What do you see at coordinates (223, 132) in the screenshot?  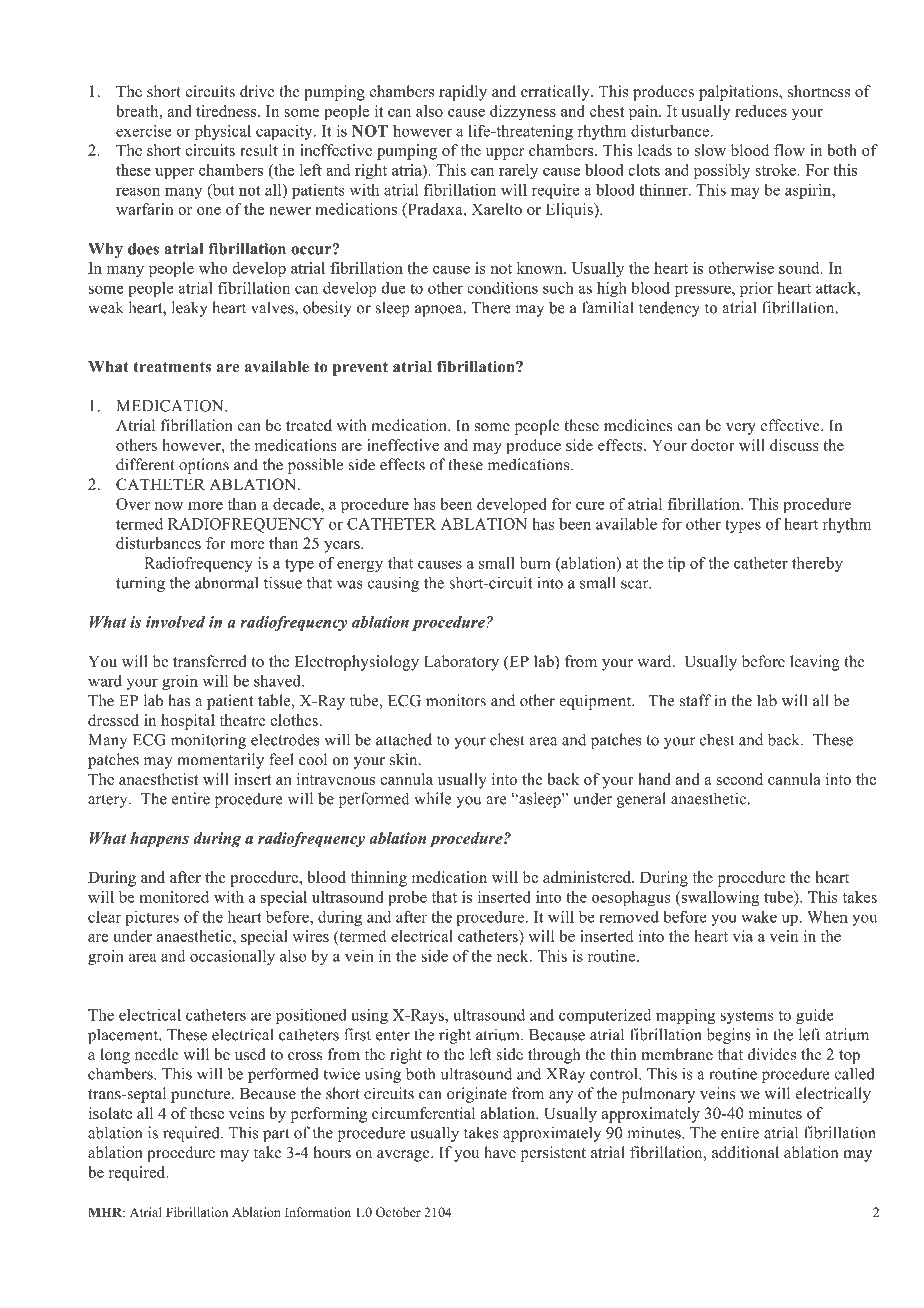 I see `physical` at bounding box center [223, 132].
